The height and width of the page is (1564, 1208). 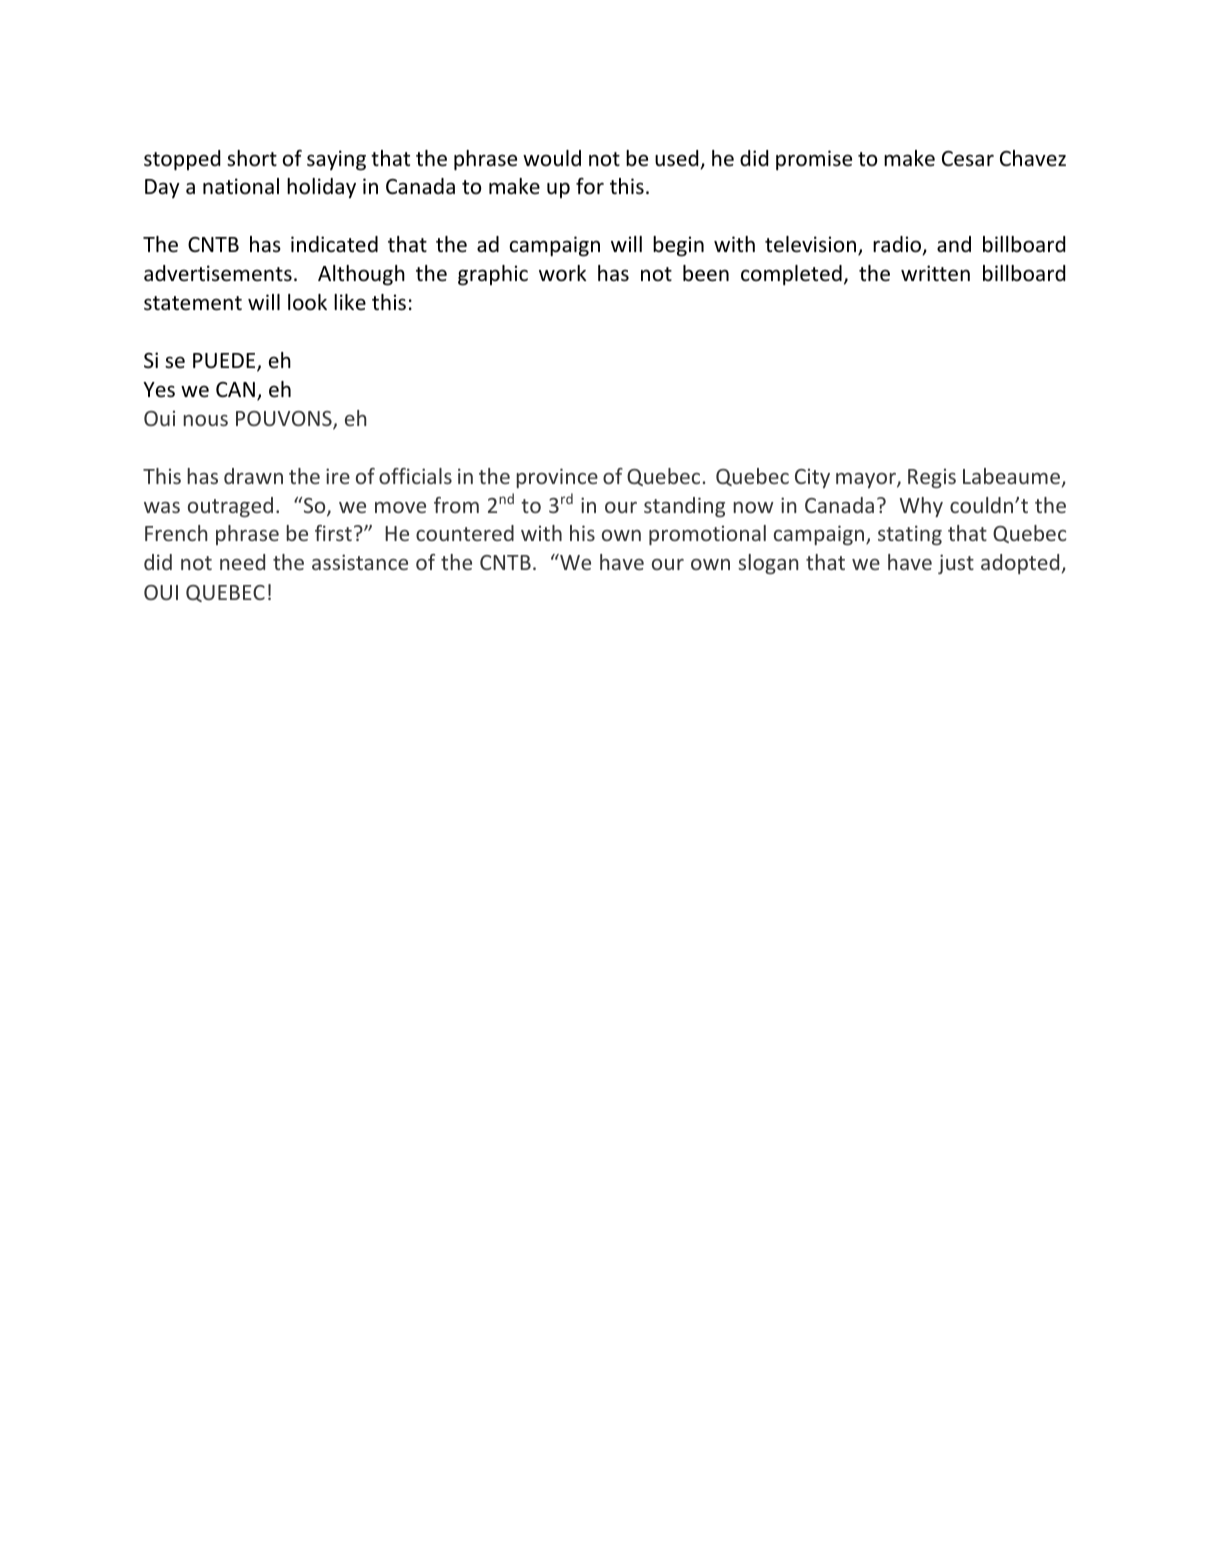 I want to click on like, so click(x=350, y=302).
